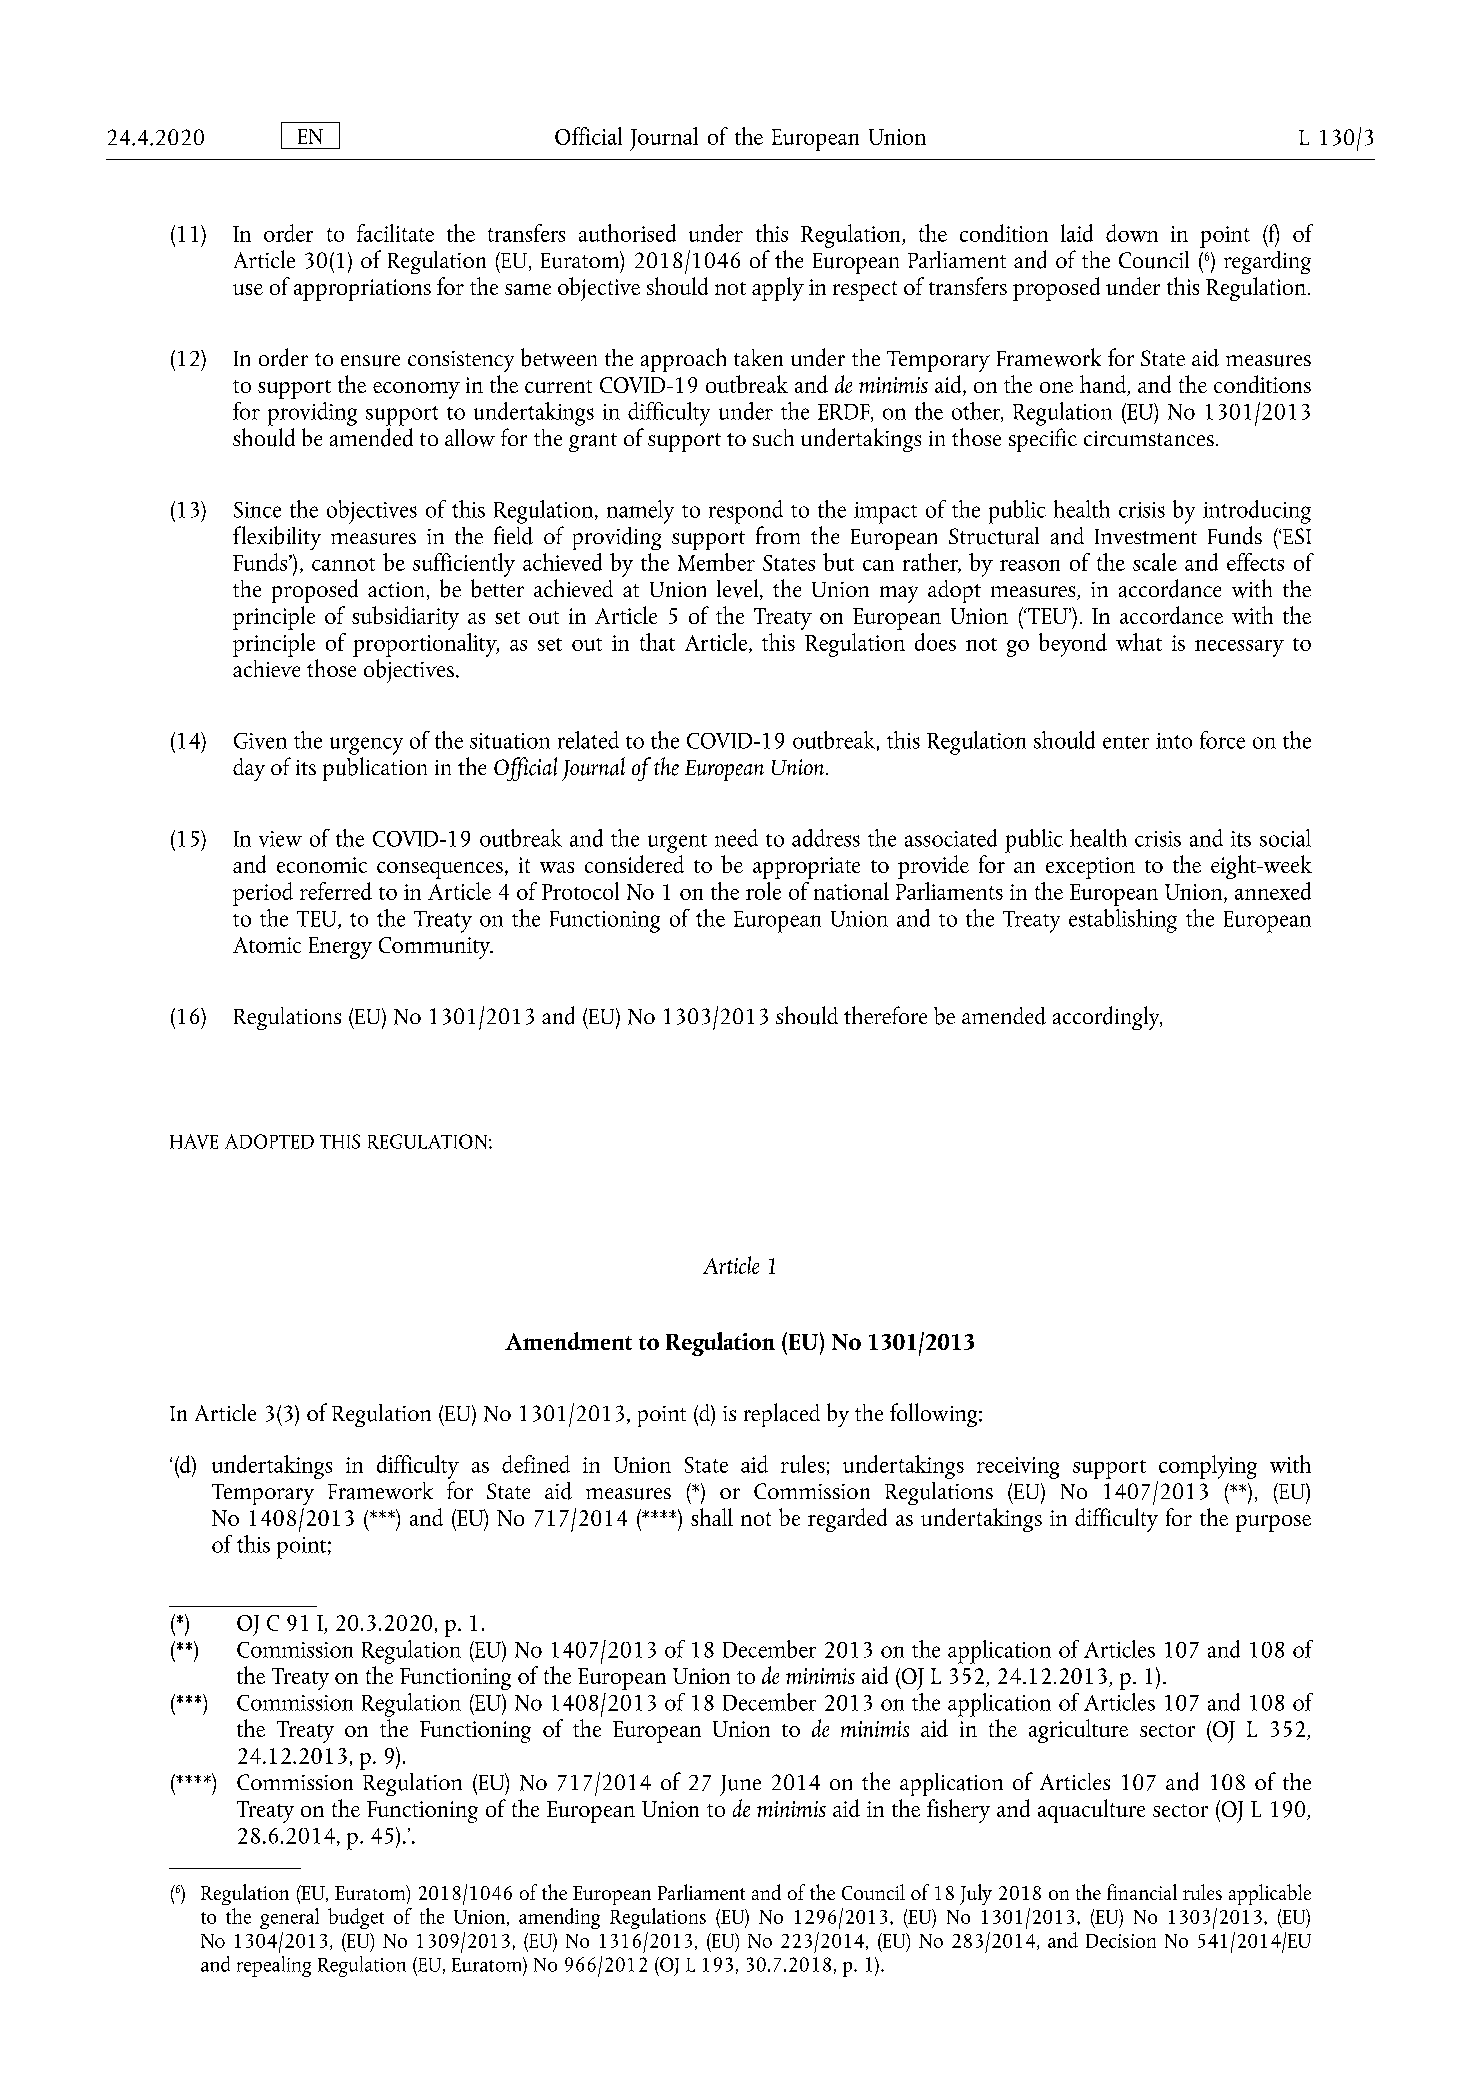 The image size is (1481, 2095). What do you see at coordinates (536, 1464) in the document?
I see `defined` at bounding box center [536, 1464].
